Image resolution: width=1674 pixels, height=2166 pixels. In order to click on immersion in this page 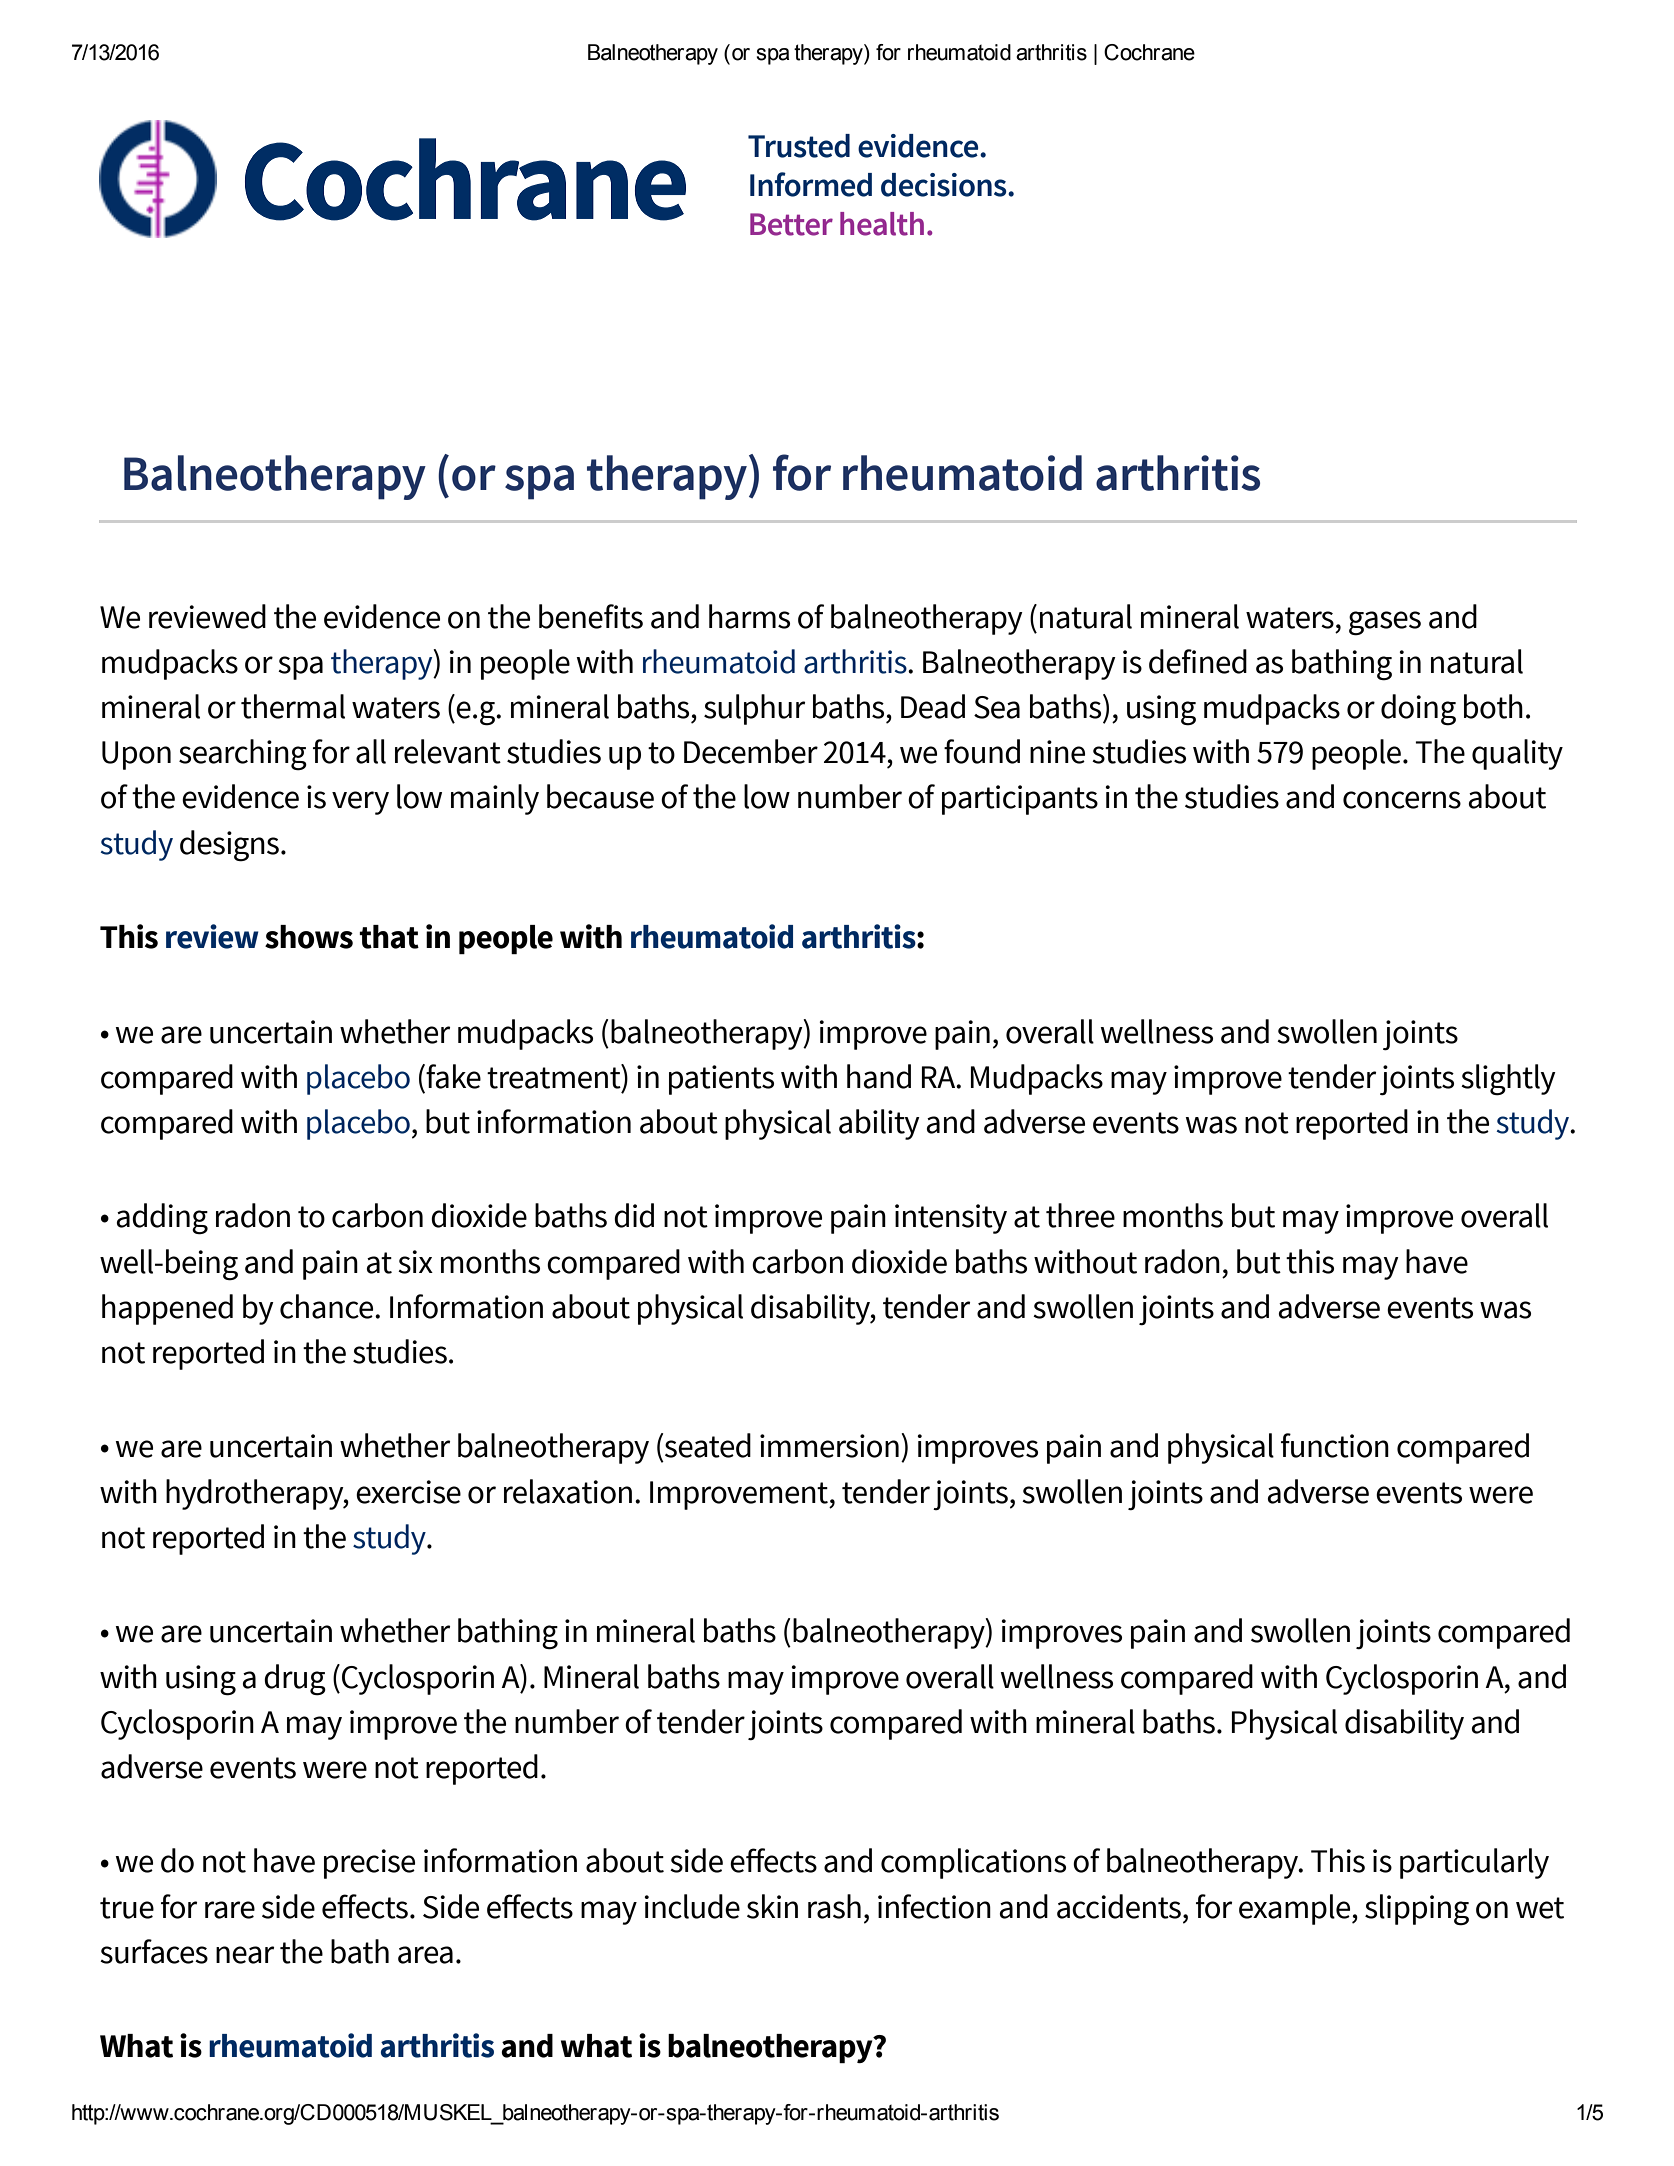, I will do `click(829, 1446)`.
